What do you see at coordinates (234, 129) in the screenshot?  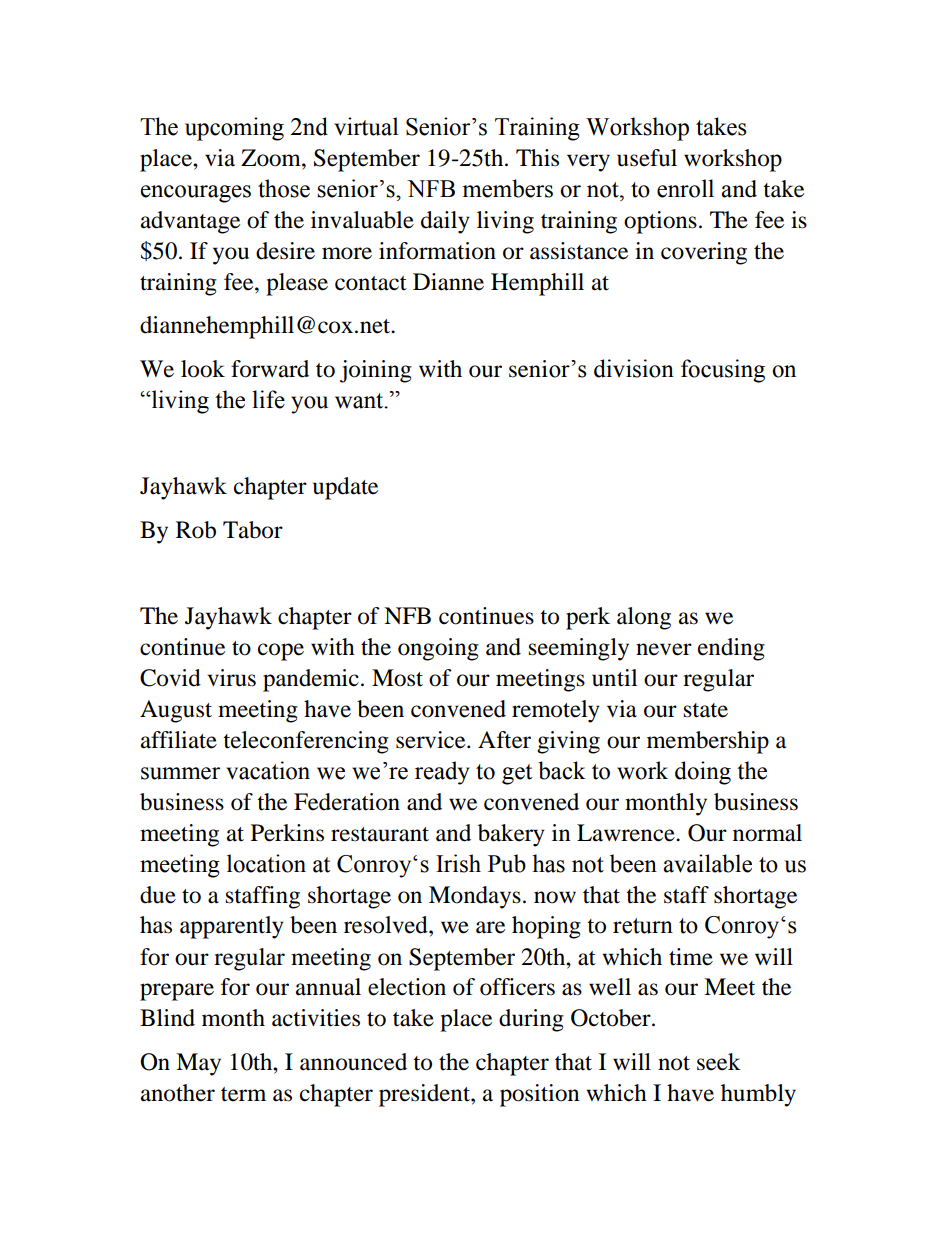 I see `upcoming` at bounding box center [234, 129].
